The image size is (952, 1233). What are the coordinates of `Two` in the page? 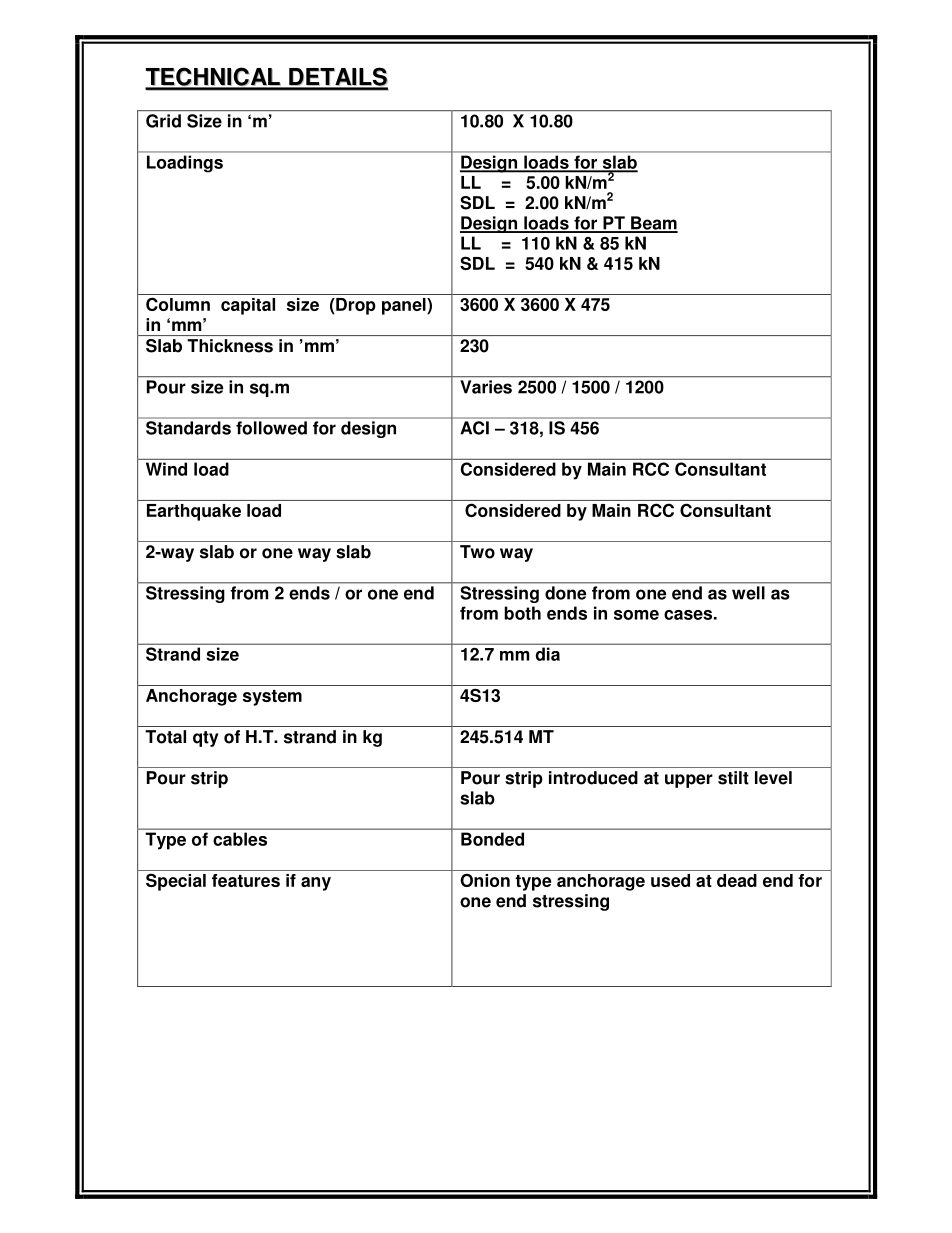 It's located at (477, 552).
